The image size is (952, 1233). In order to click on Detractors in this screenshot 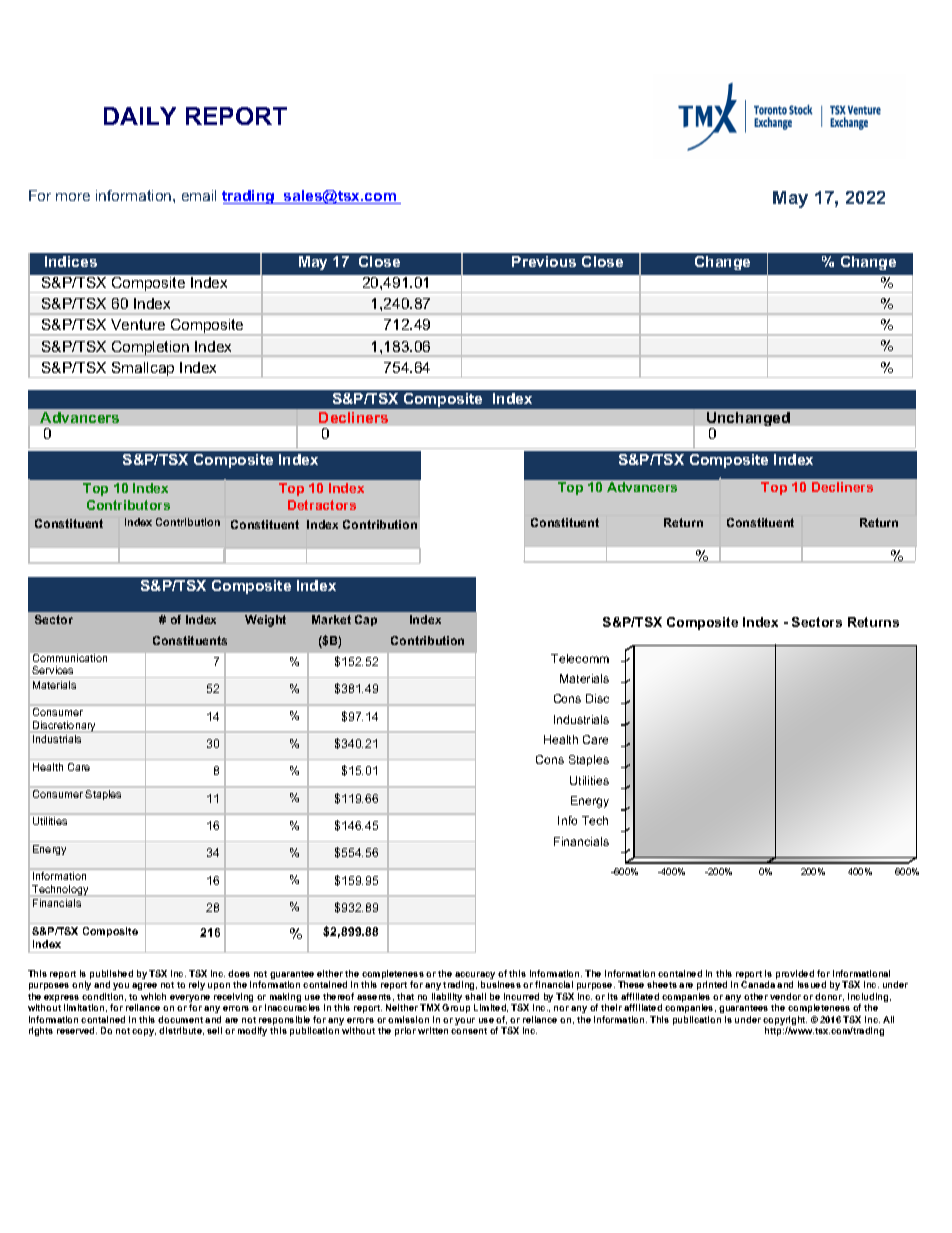, I will do `click(322, 505)`.
